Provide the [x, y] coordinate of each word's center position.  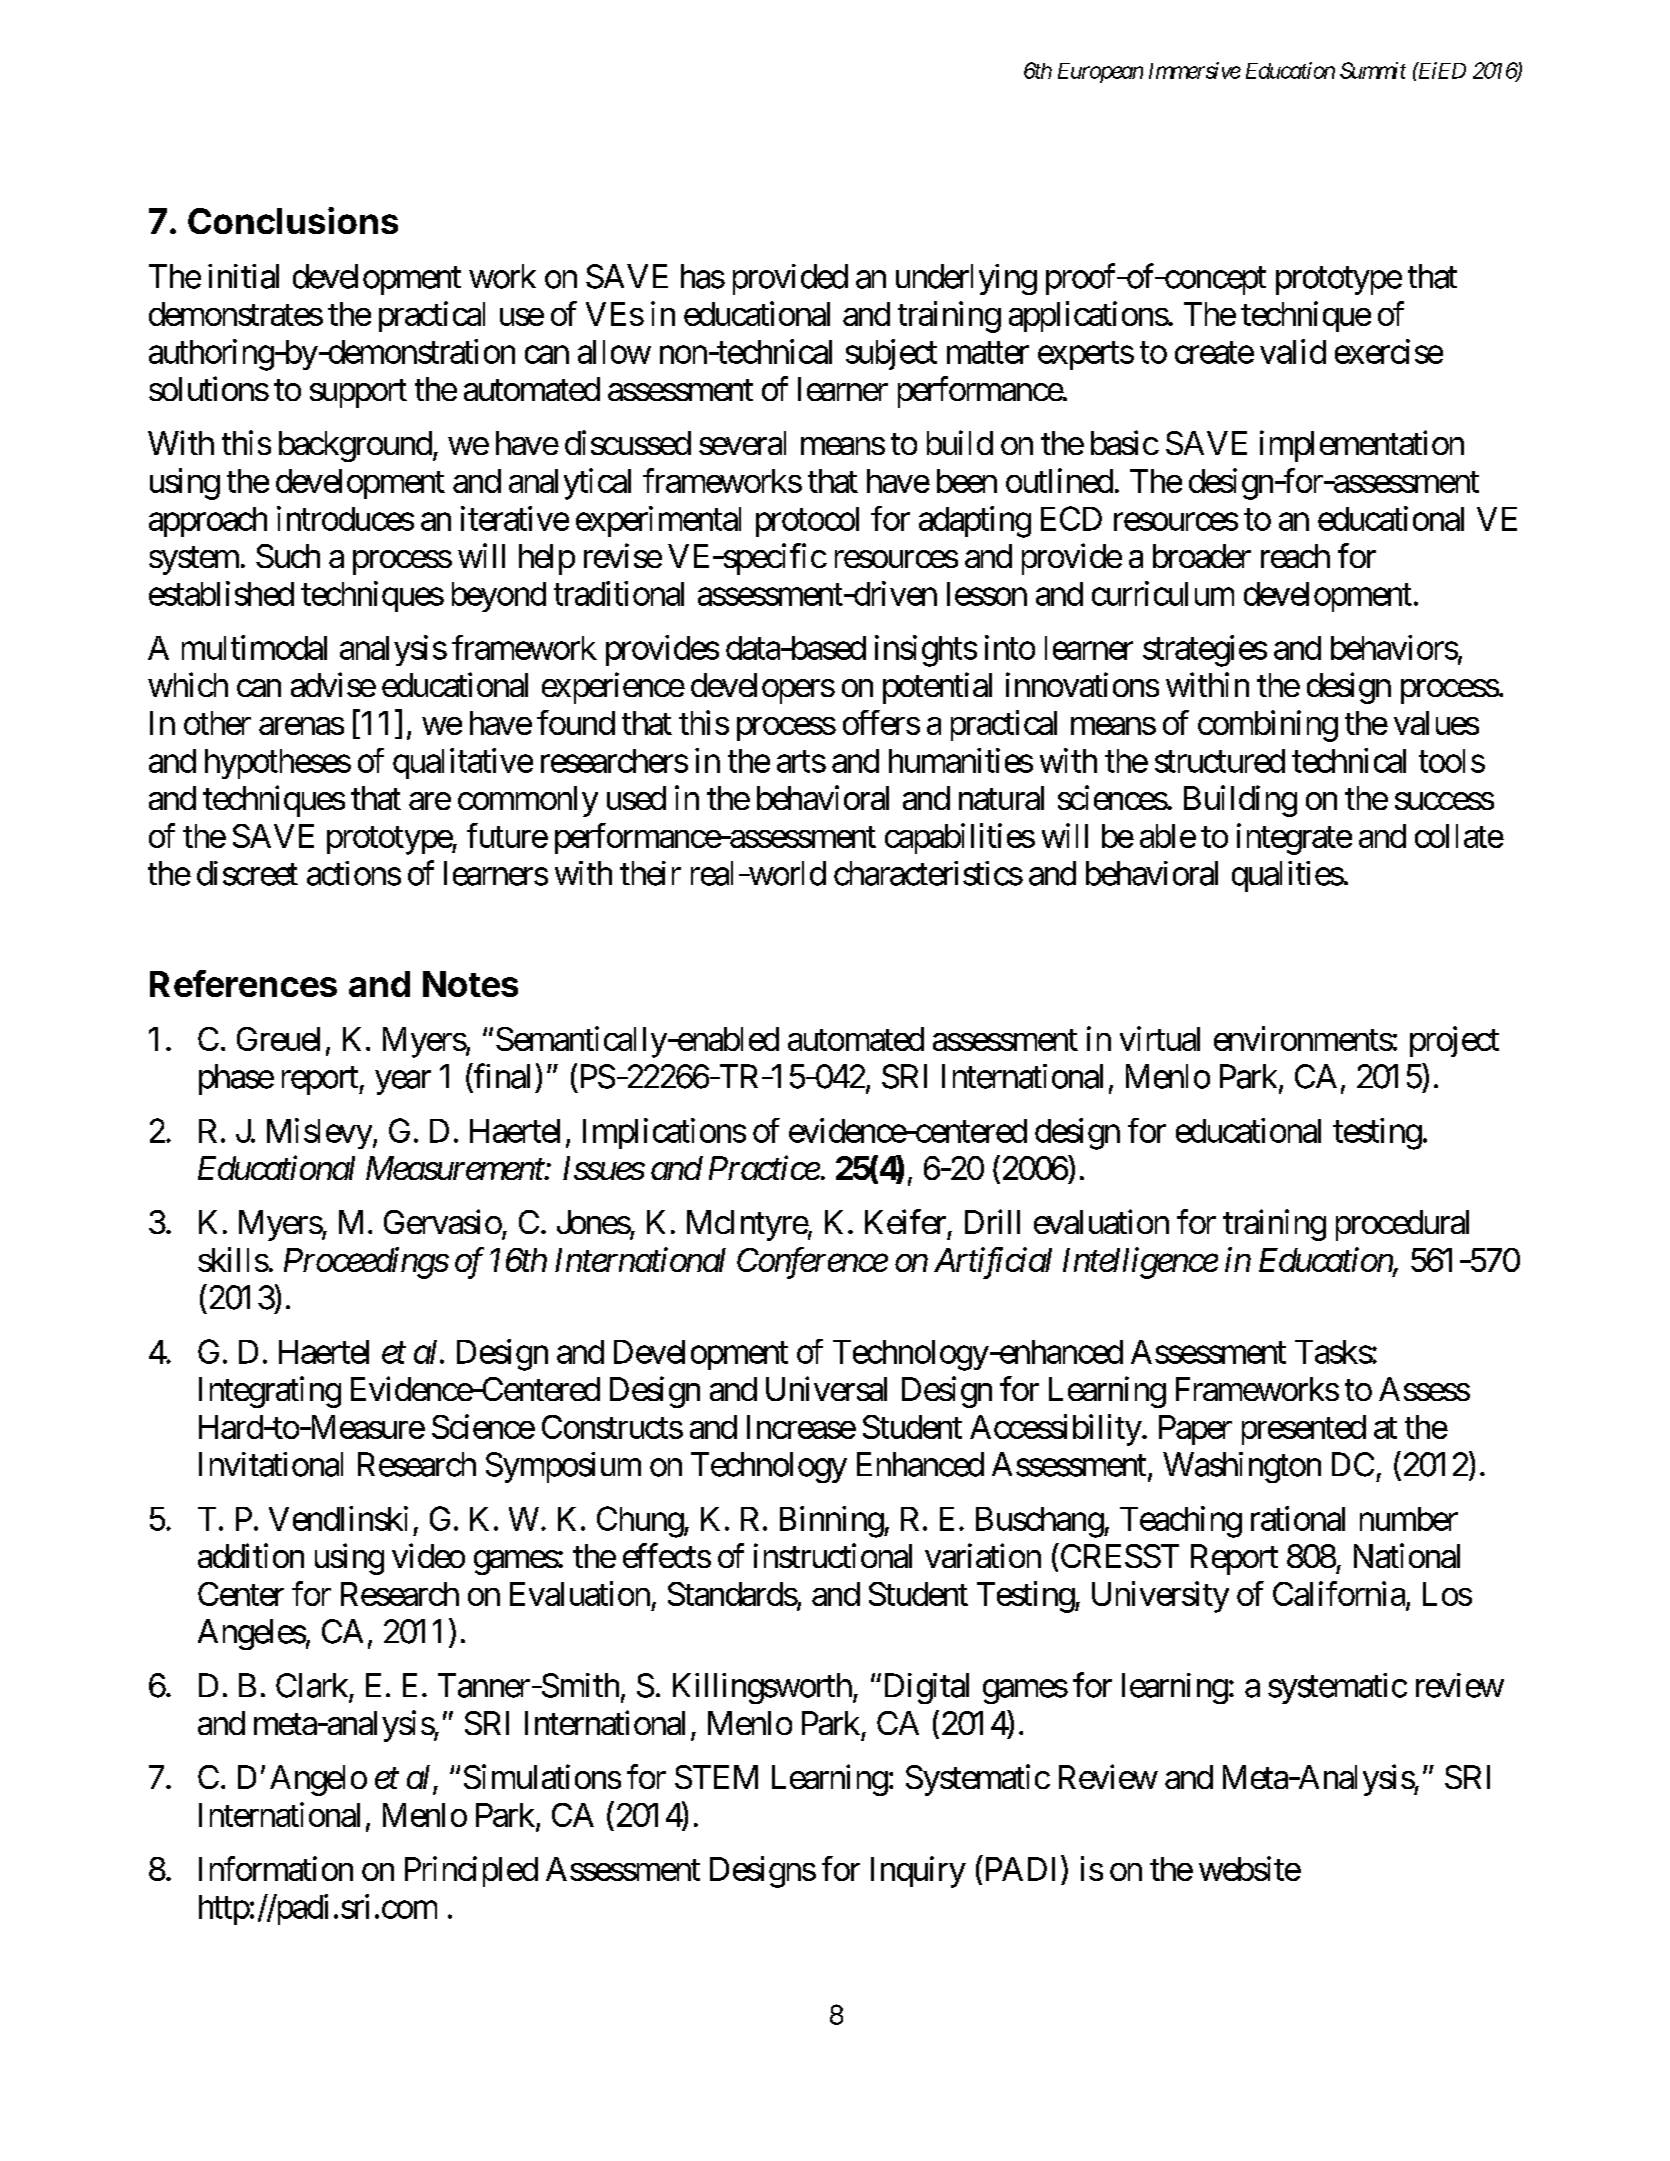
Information [276, 1868]
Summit [1373, 70]
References [243, 983]
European [1100, 73]
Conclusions [293, 220]
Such [288, 556]
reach [1295, 556]
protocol [807, 522]
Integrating [270, 1392]
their [650, 873]
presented [1304, 1430]
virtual [1160, 1038]
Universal [826, 1388]
